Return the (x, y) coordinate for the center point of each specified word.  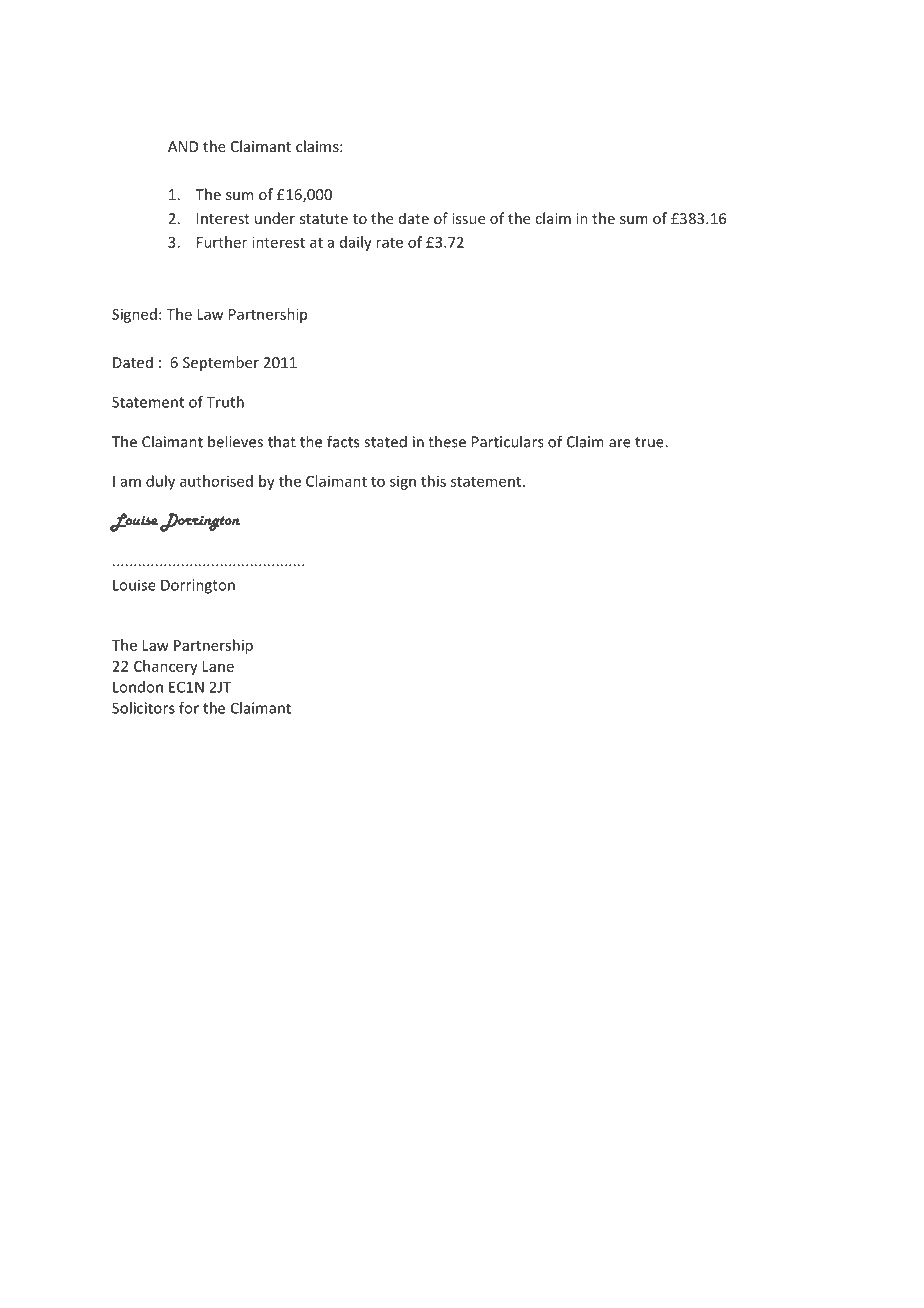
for (189, 708)
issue (468, 218)
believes (235, 441)
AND (183, 146)
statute (324, 219)
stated (385, 441)
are (620, 443)
